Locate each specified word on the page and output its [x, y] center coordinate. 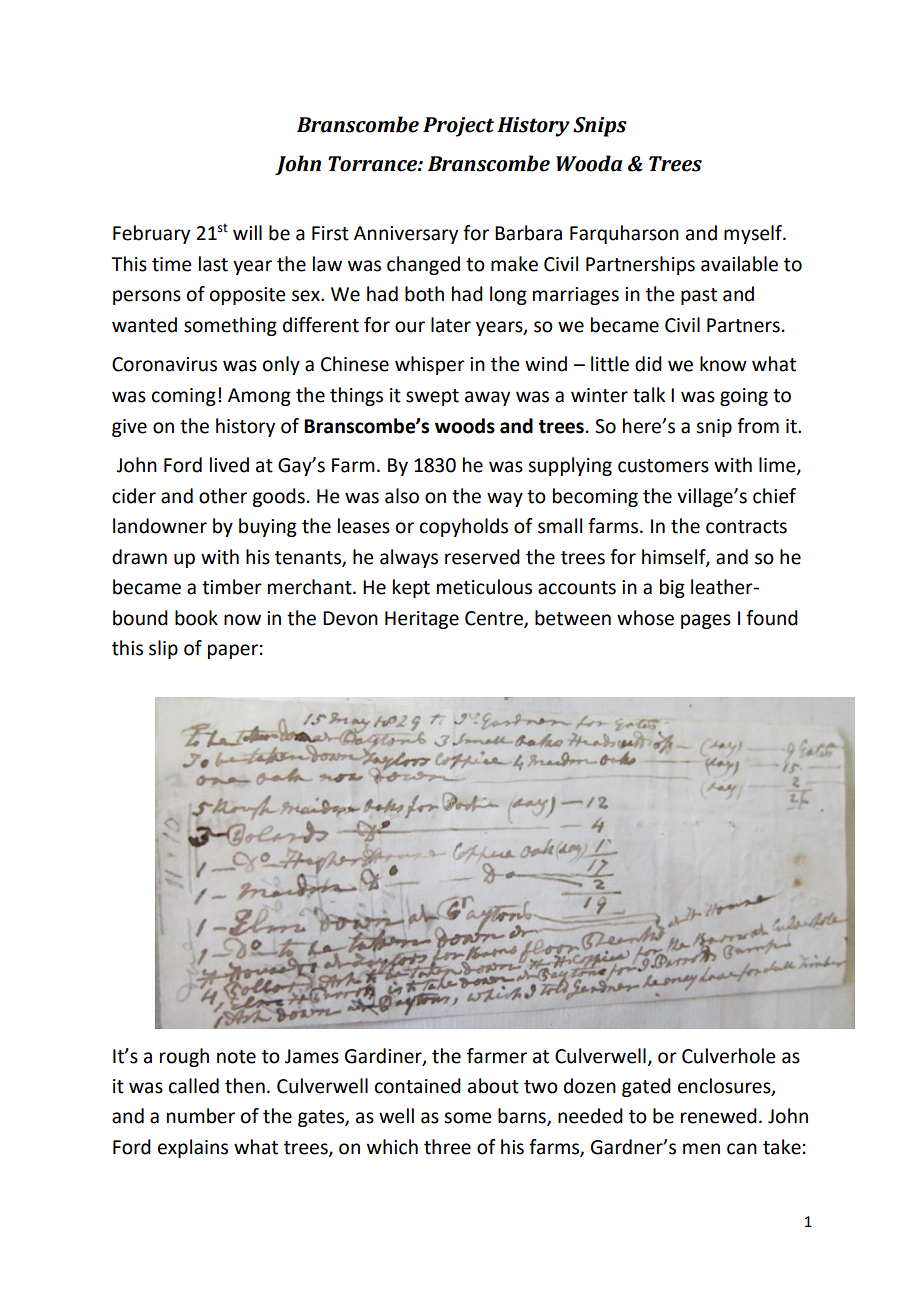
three [447, 1147]
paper [233, 651]
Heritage [422, 620]
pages [706, 621]
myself [754, 234]
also [402, 496]
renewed [719, 1116]
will [247, 232]
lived [229, 465]
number [201, 1116]
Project [458, 127]
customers [663, 466]
